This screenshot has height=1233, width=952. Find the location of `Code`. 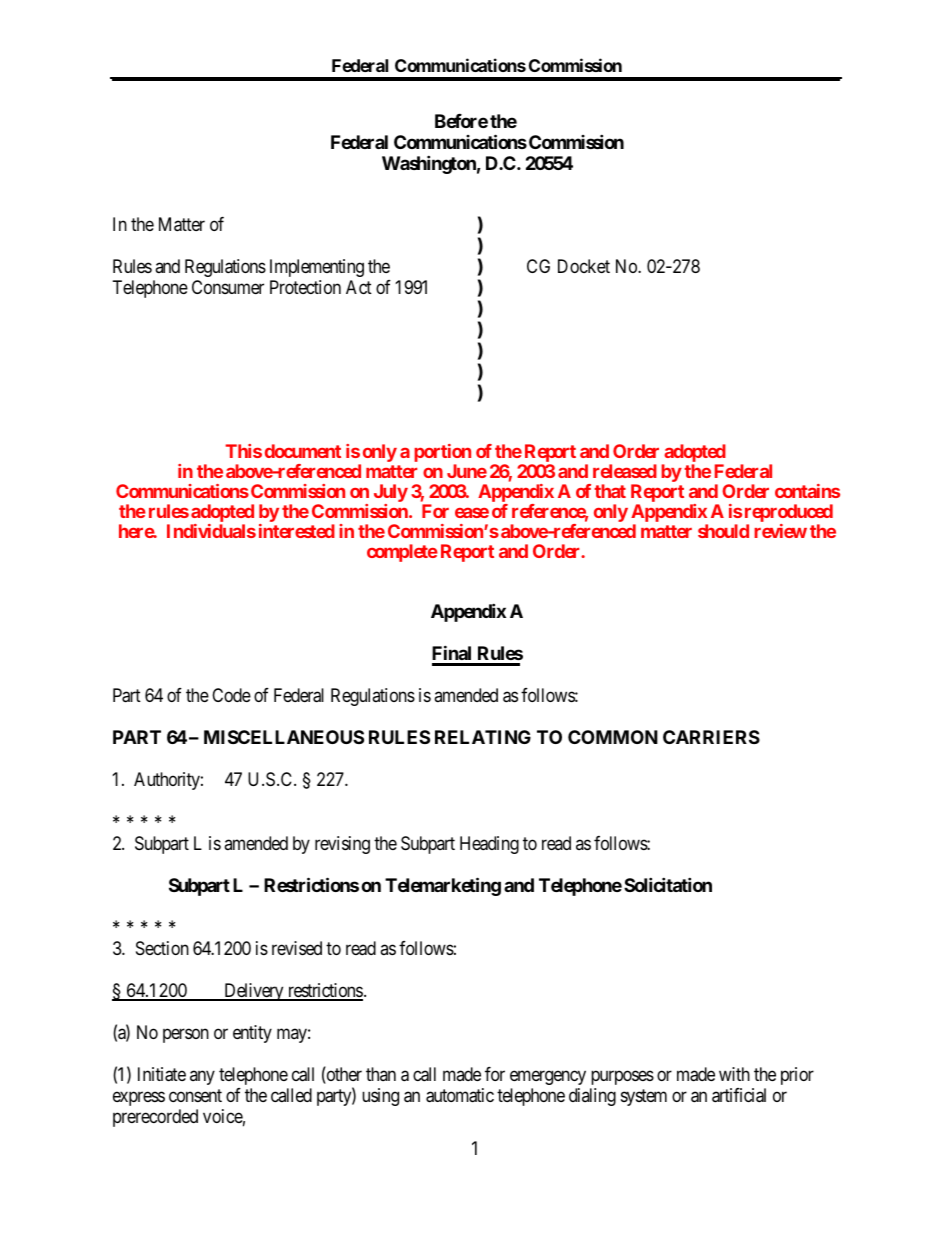

Code is located at coordinates (231, 695).
